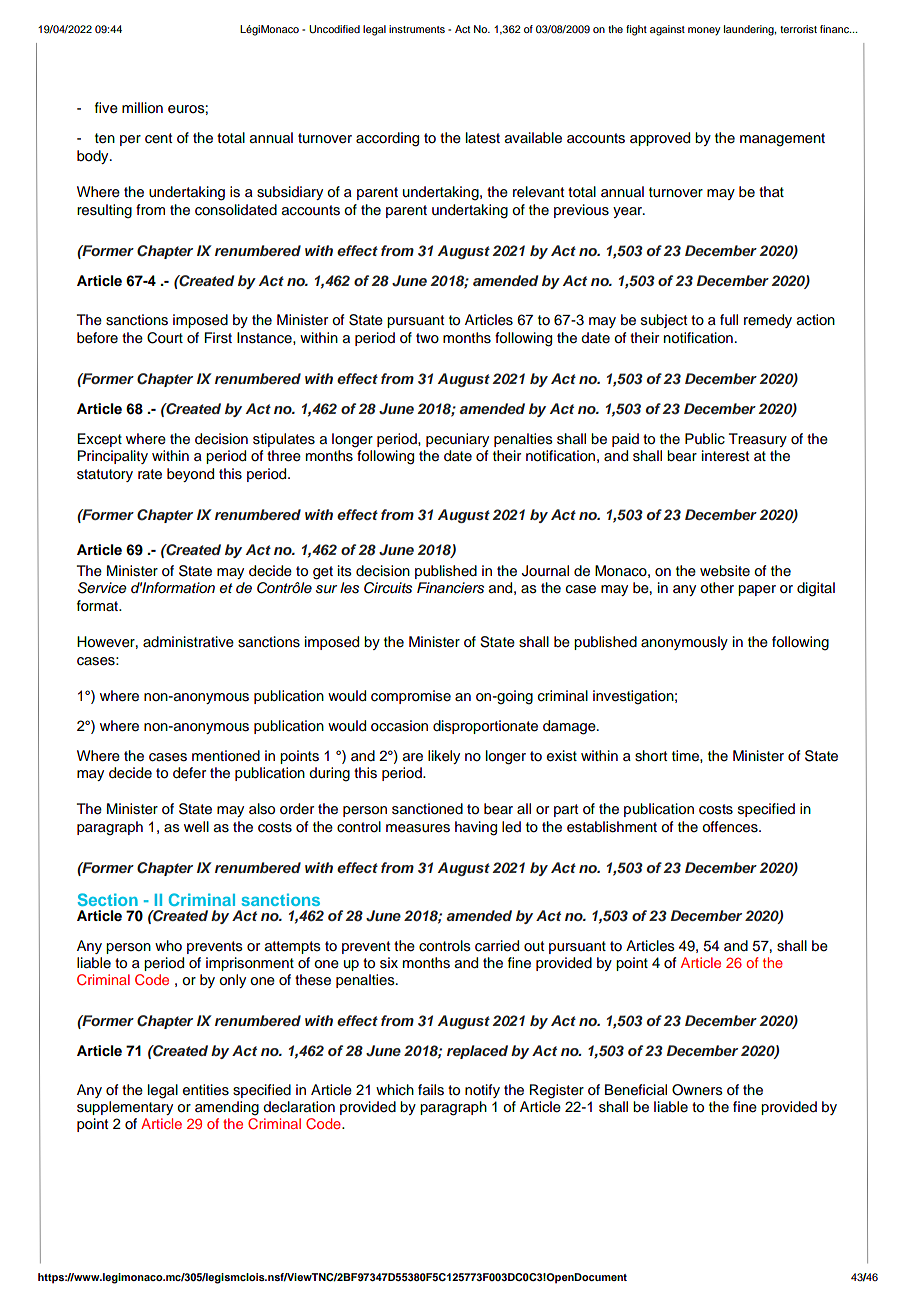  Describe the element at coordinates (427, 338) in the image. I see `two` at that location.
